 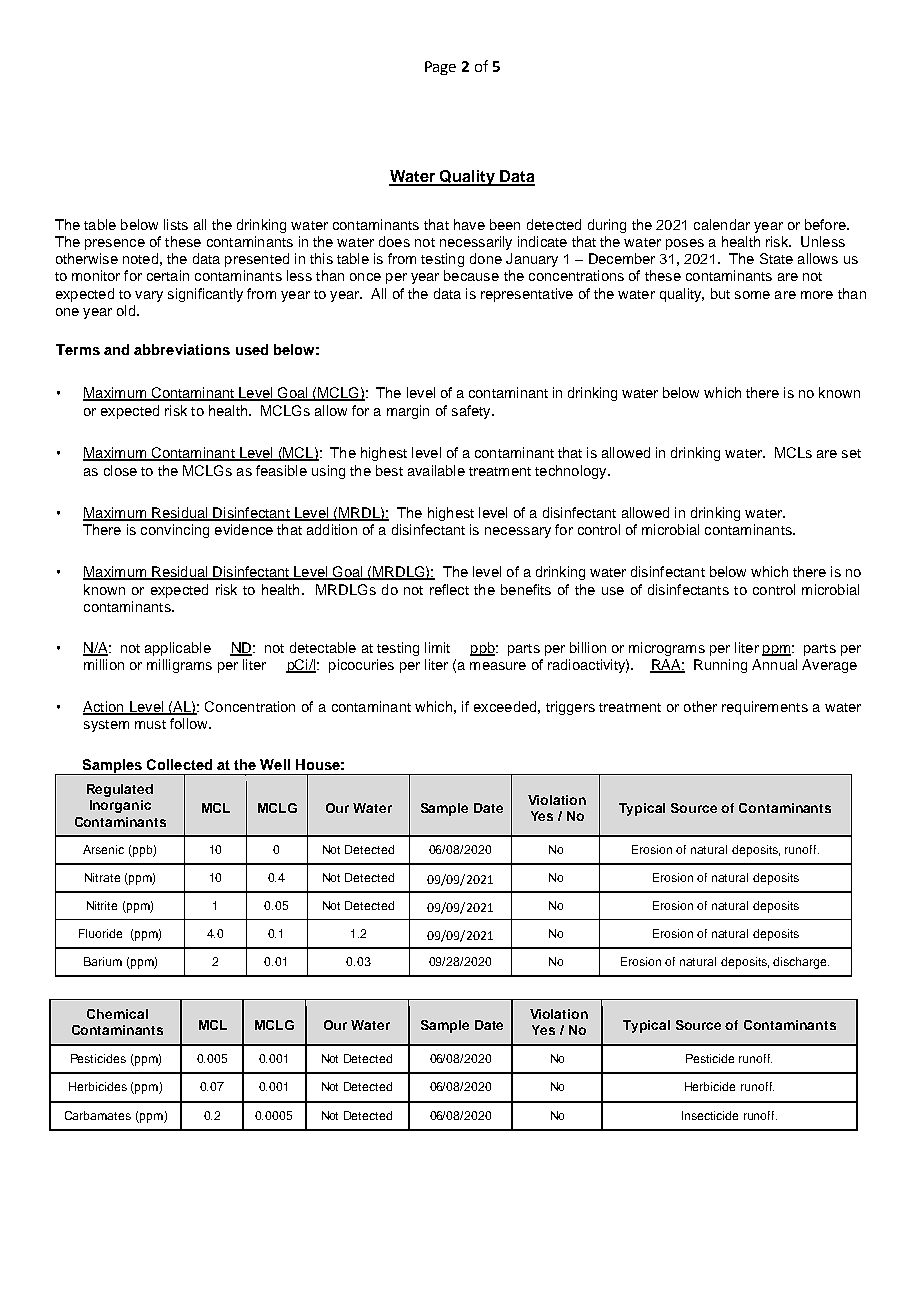 What do you see at coordinates (449, 589) in the document?
I see `reflect` at bounding box center [449, 589].
